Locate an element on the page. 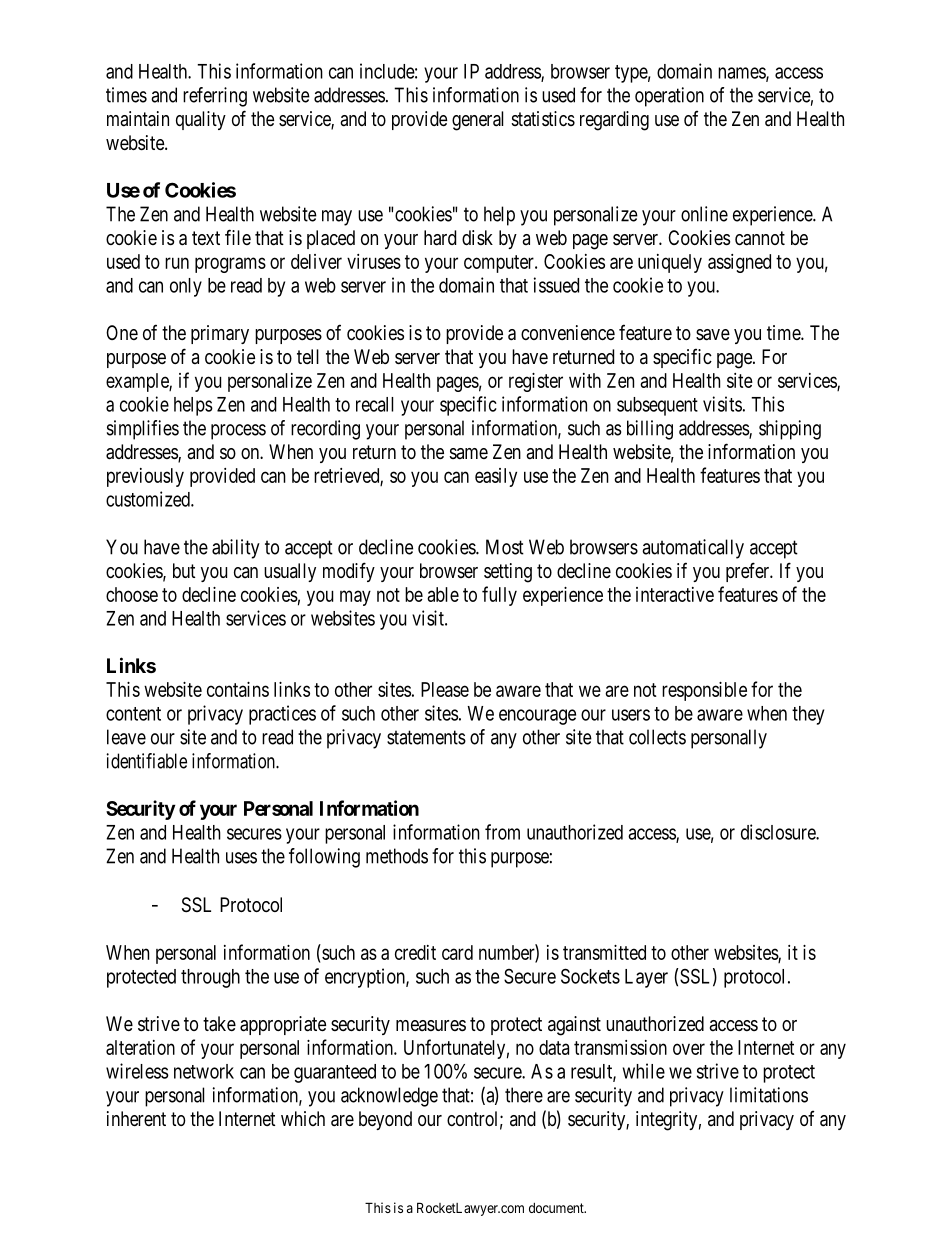 The width and height of the image is (952, 1233). following is located at coordinates (324, 858).
